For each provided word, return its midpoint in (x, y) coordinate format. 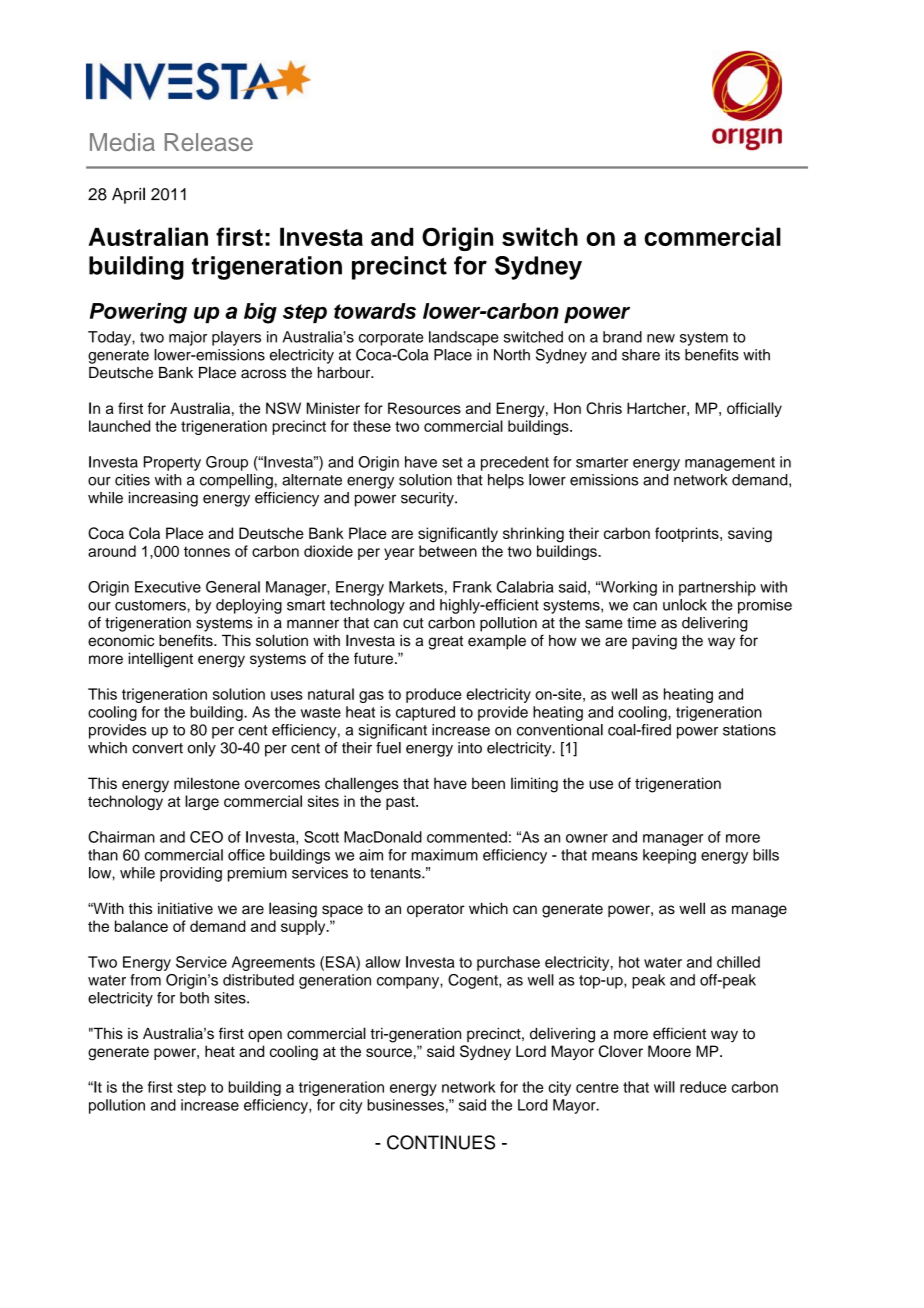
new (661, 338)
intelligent (161, 660)
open (265, 1036)
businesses (405, 1105)
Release (209, 142)
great (445, 643)
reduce (703, 1087)
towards (375, 311)
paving (654, 642)
